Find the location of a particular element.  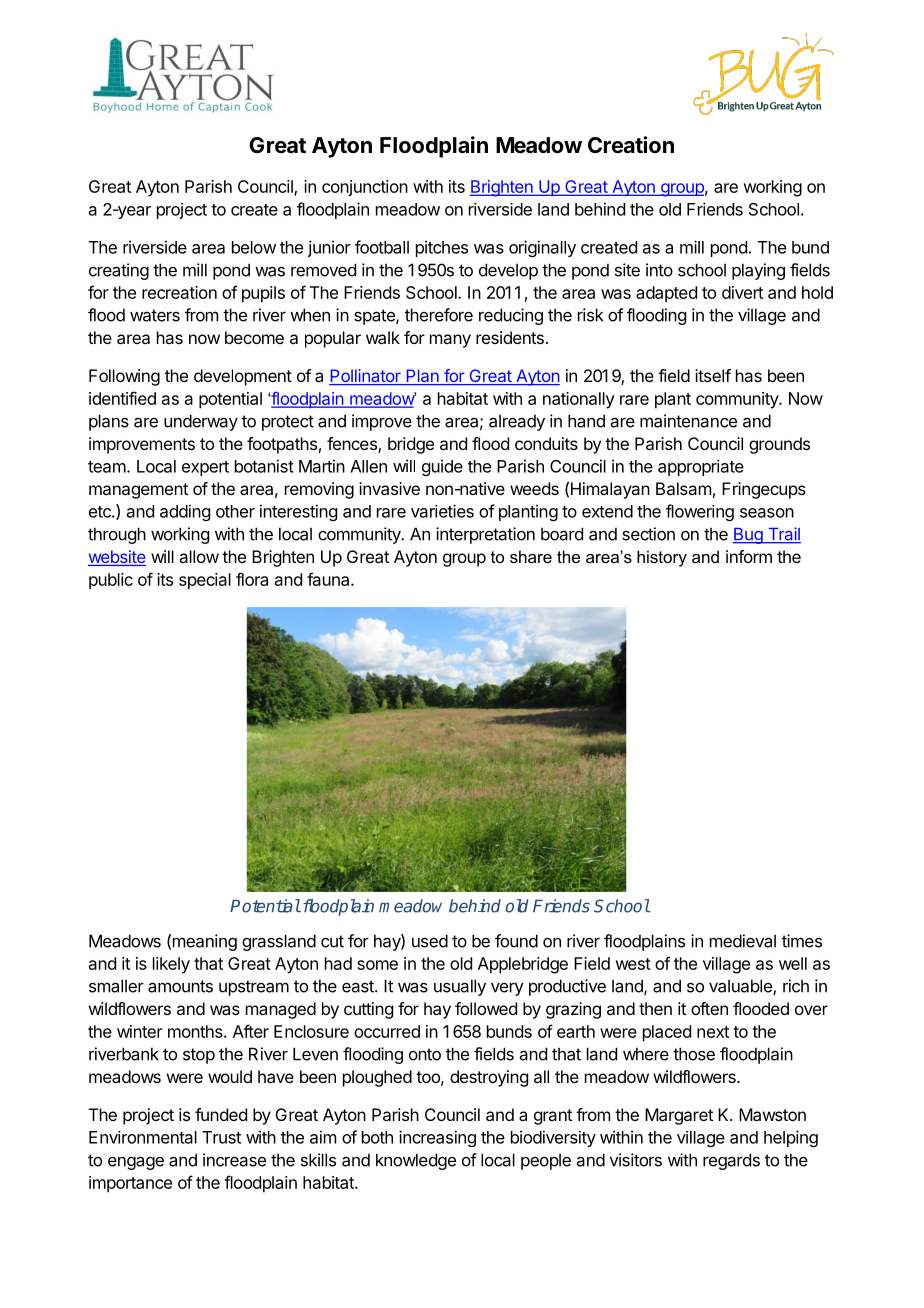

medieval is located at coordinates (743, 941).
